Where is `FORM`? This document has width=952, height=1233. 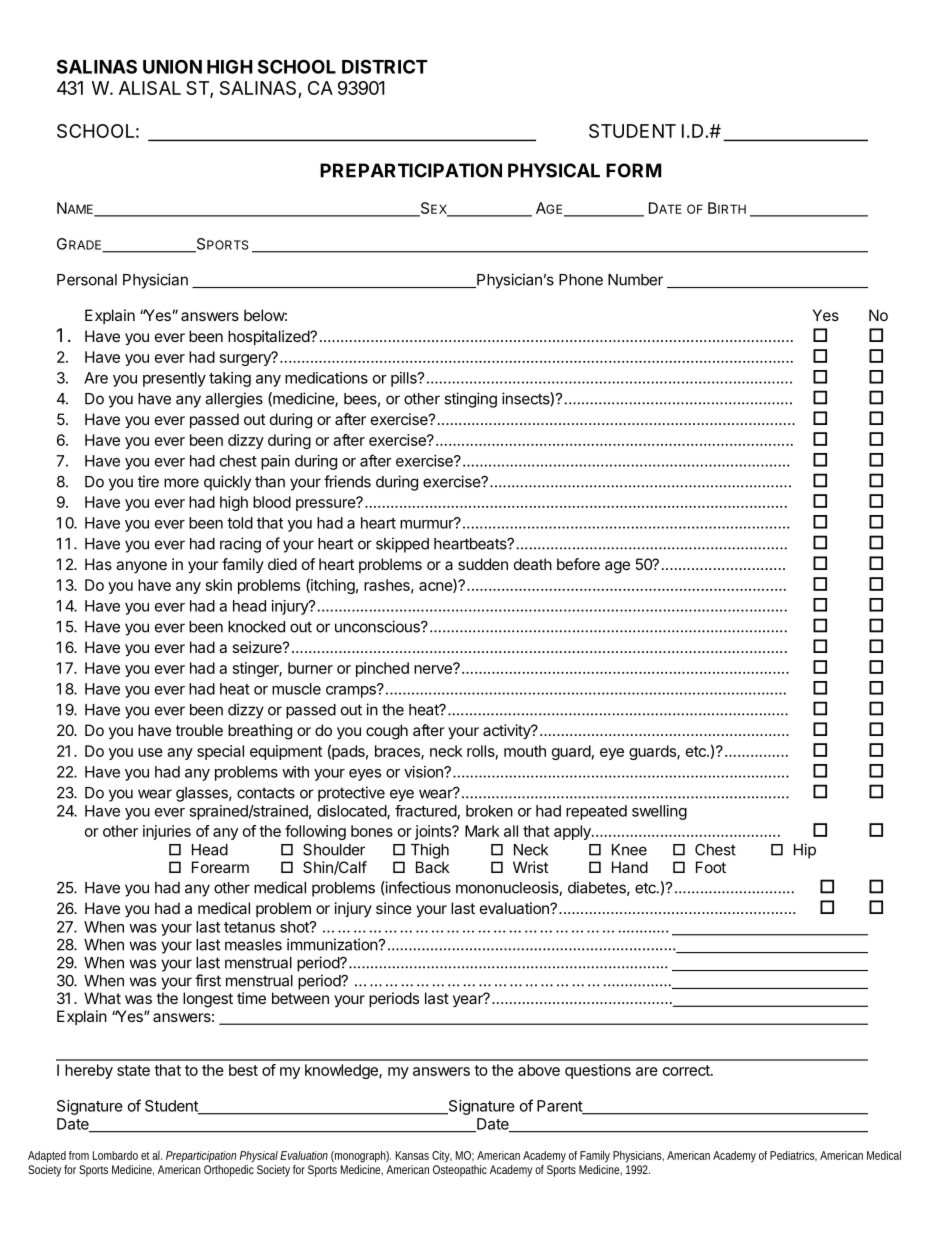 FORM is located at coordinates (633, 170).
